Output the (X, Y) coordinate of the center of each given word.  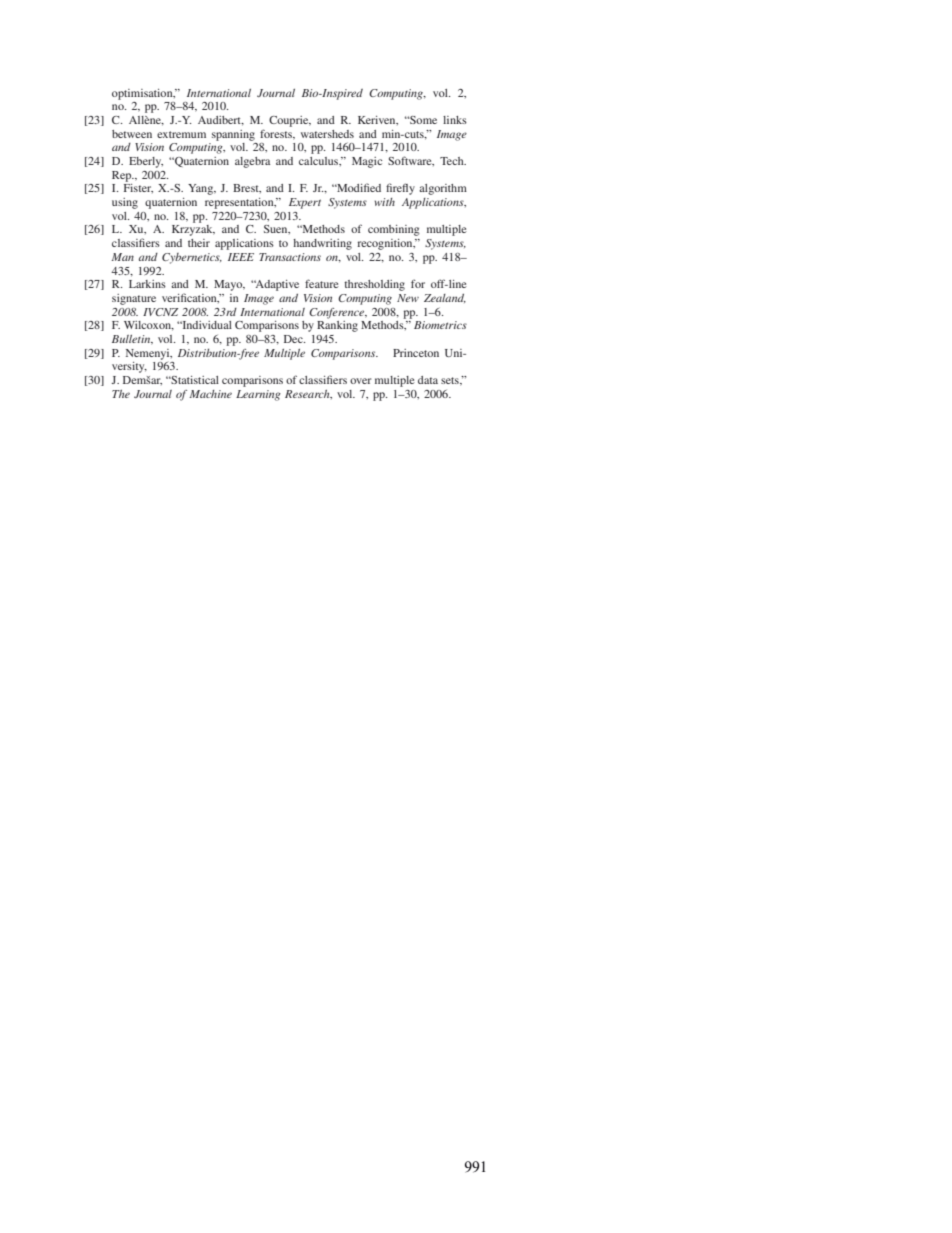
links (455, 120)
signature (134, 299)
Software (411, 161)
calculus (320, 161)
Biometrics (440, 325)
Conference (338, 313)
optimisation (143, 94)
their (199, 243)
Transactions (290, 257)
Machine (210, 394)
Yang (202, 189)
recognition (386, 244)
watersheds (327, 134)
